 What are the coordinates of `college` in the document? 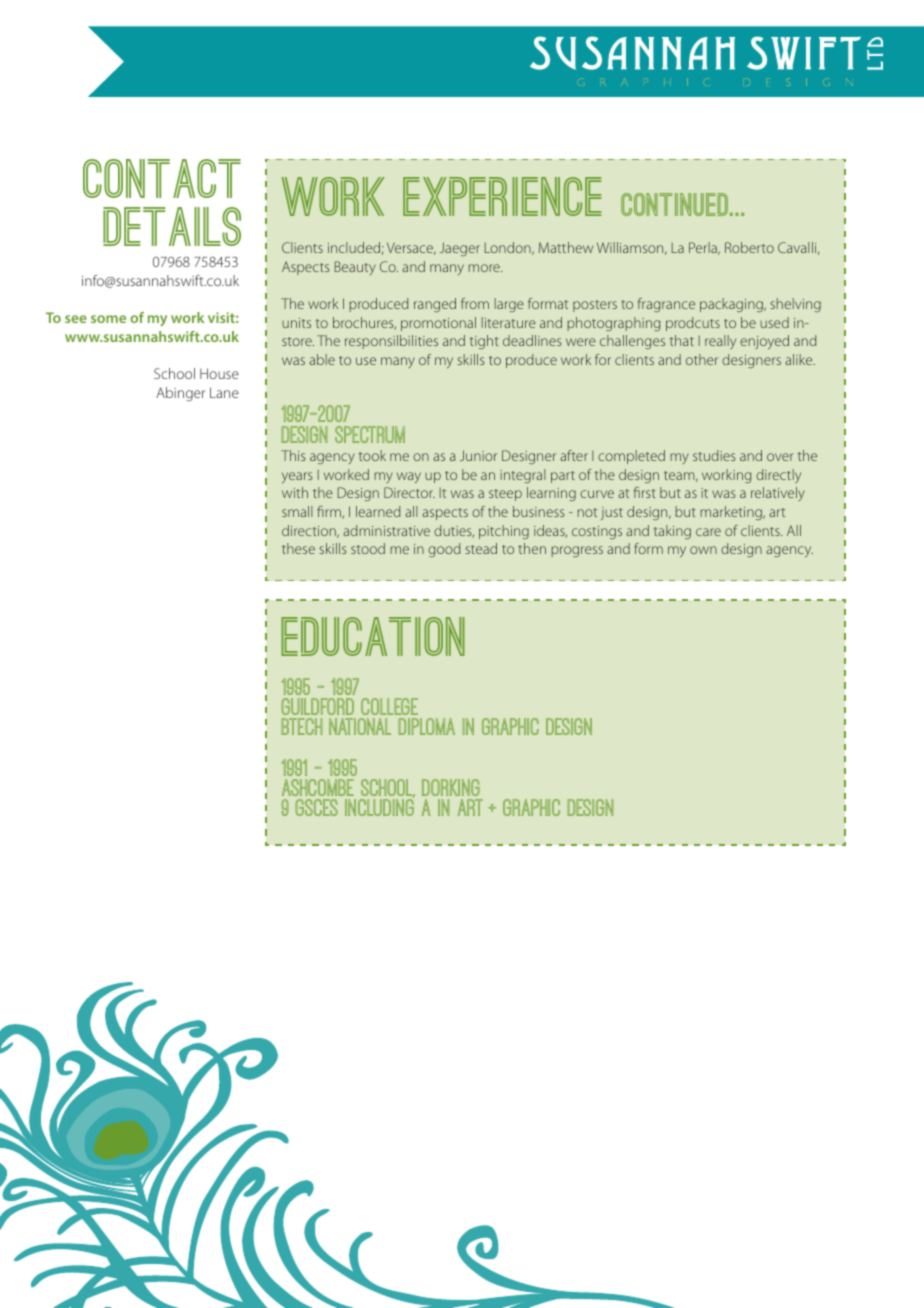 It's located at (389, 706).
